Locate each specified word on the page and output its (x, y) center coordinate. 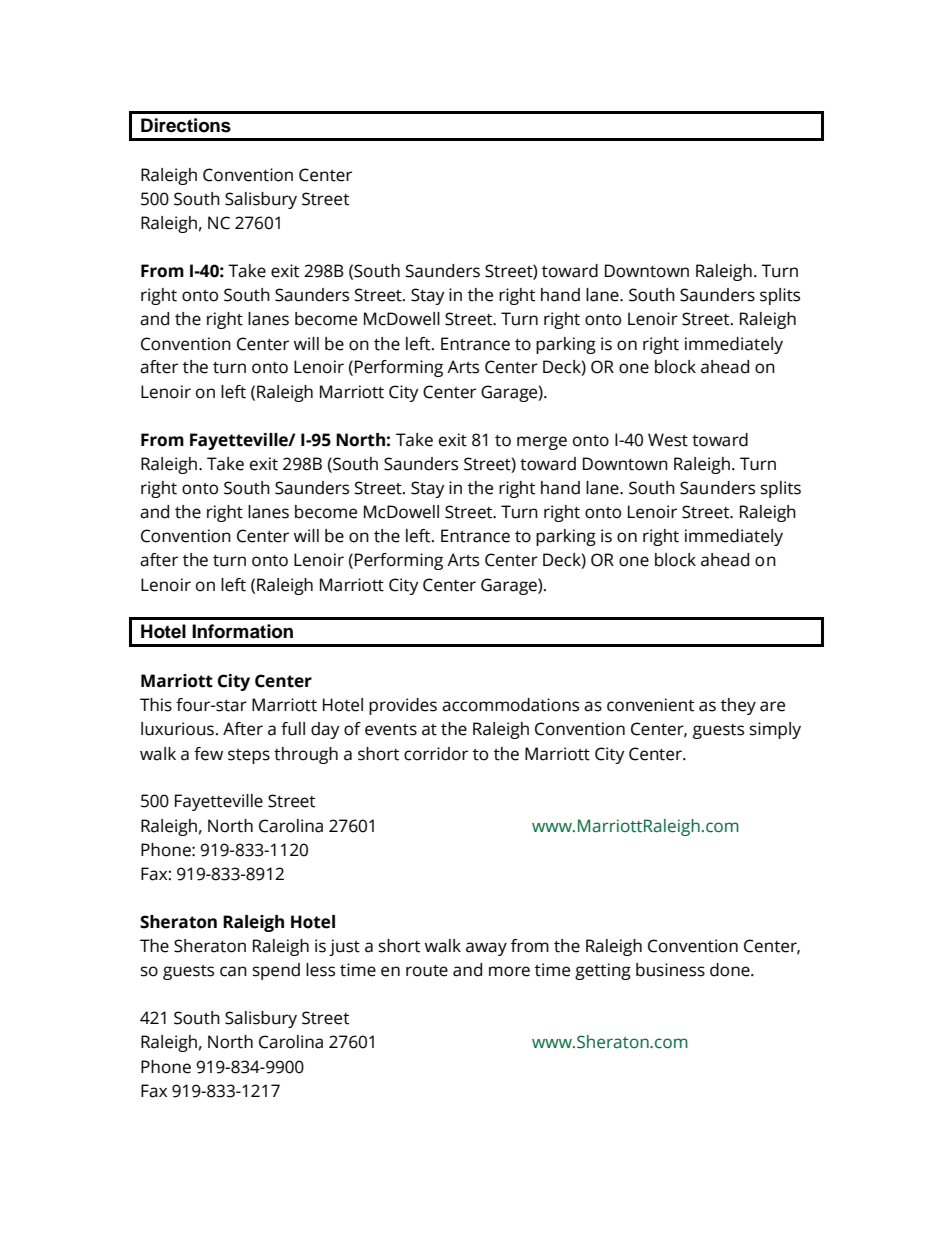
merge (542, 443)
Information (242, 631)
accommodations (510, 705)
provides (403, 706)
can (233, 971)
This (156, 705)
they (738, 706)
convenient (650, 705)
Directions (186, 125)
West (668, 440)
